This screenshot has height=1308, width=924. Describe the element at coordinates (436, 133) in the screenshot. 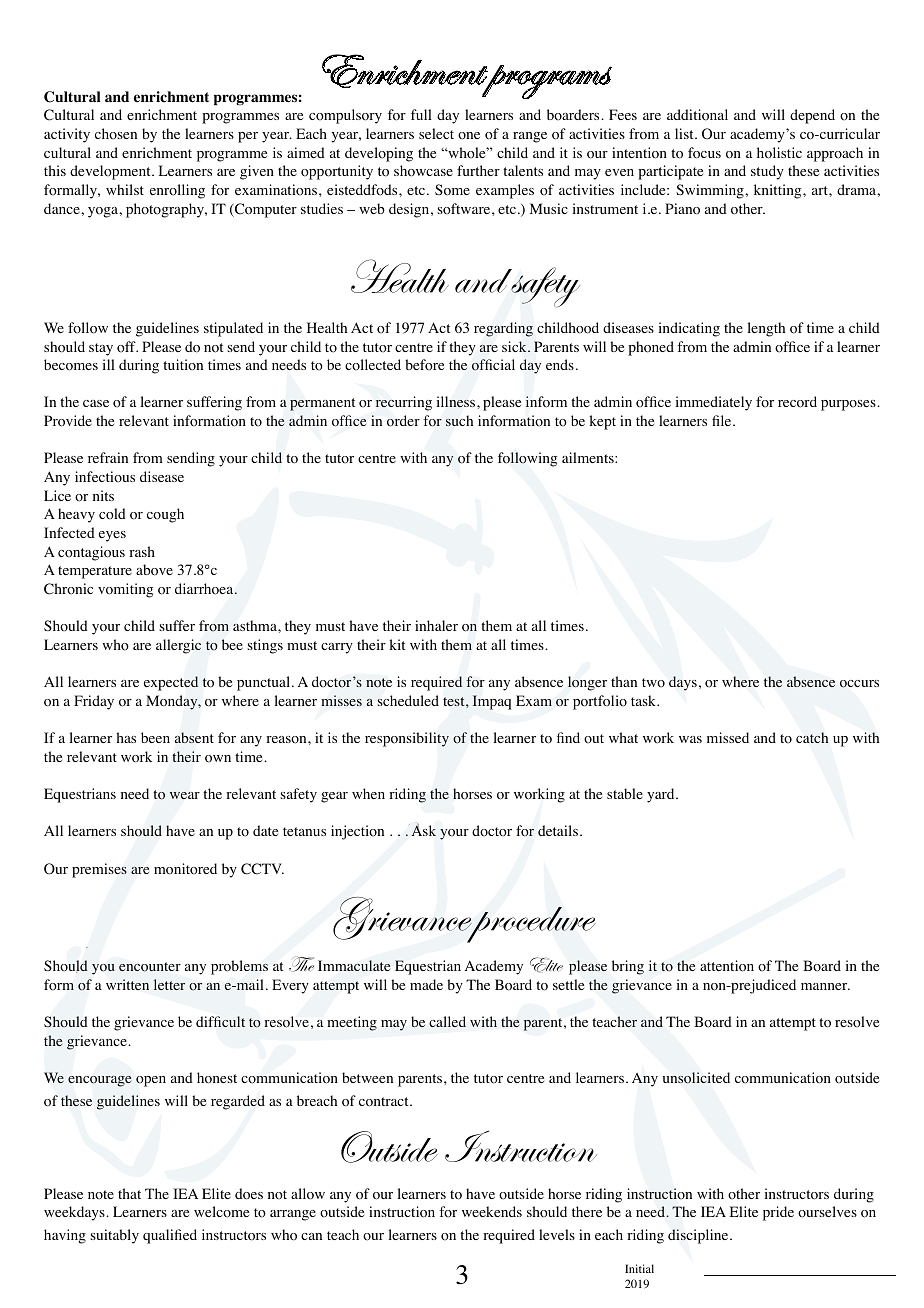

I see `select` at that location.
